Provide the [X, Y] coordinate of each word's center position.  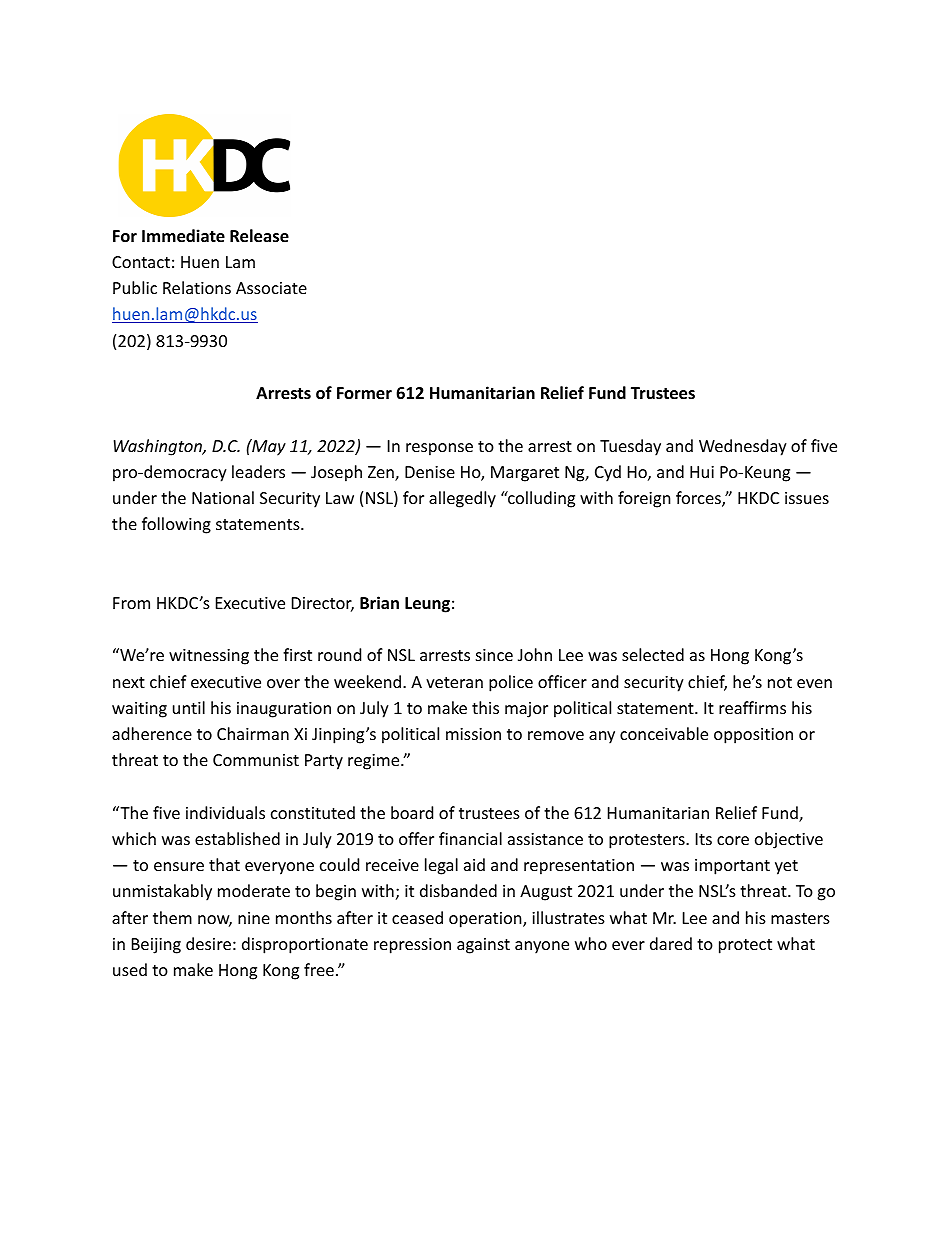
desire [208, 943]
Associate [271, 288]
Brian [379, 602]
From [131, 603]
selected [653, 654]
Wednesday [743, 447]
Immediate [183, 236]
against [483, 946]
